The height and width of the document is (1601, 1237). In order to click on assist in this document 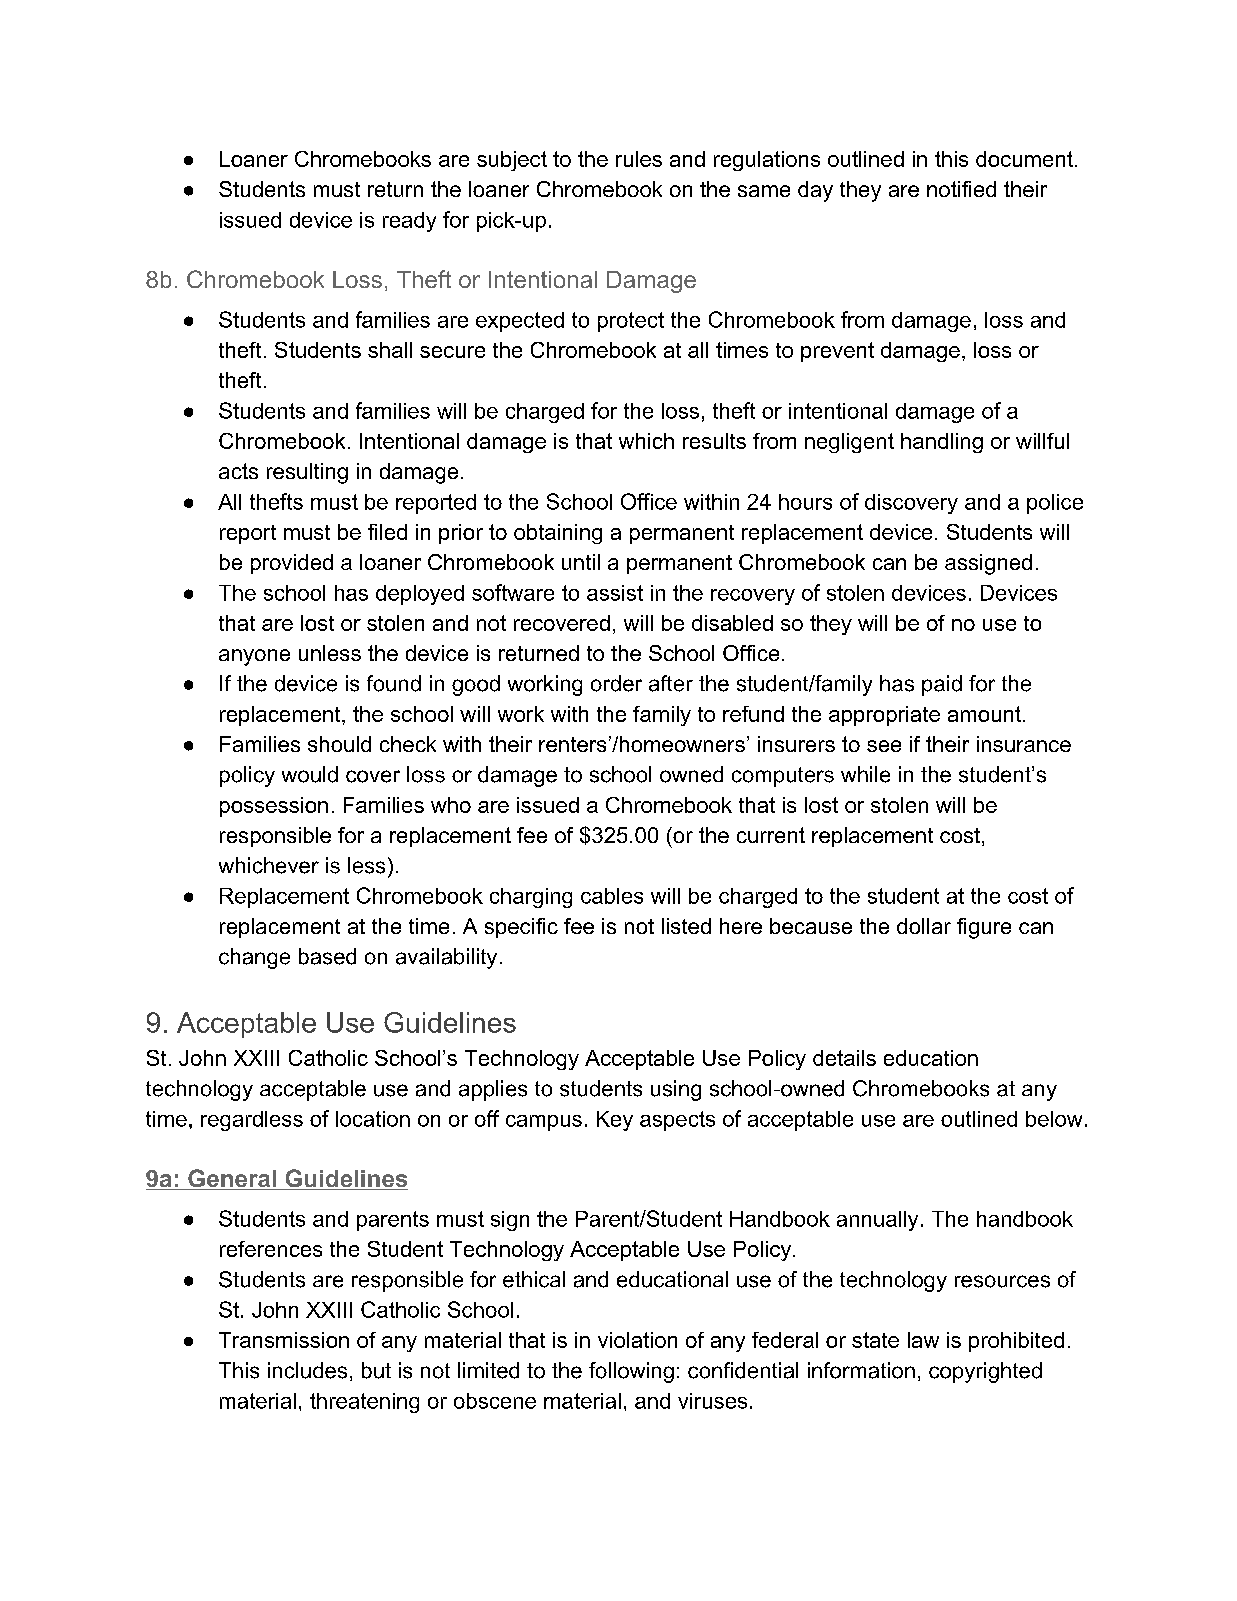, I will do `click(615, 593)`.
